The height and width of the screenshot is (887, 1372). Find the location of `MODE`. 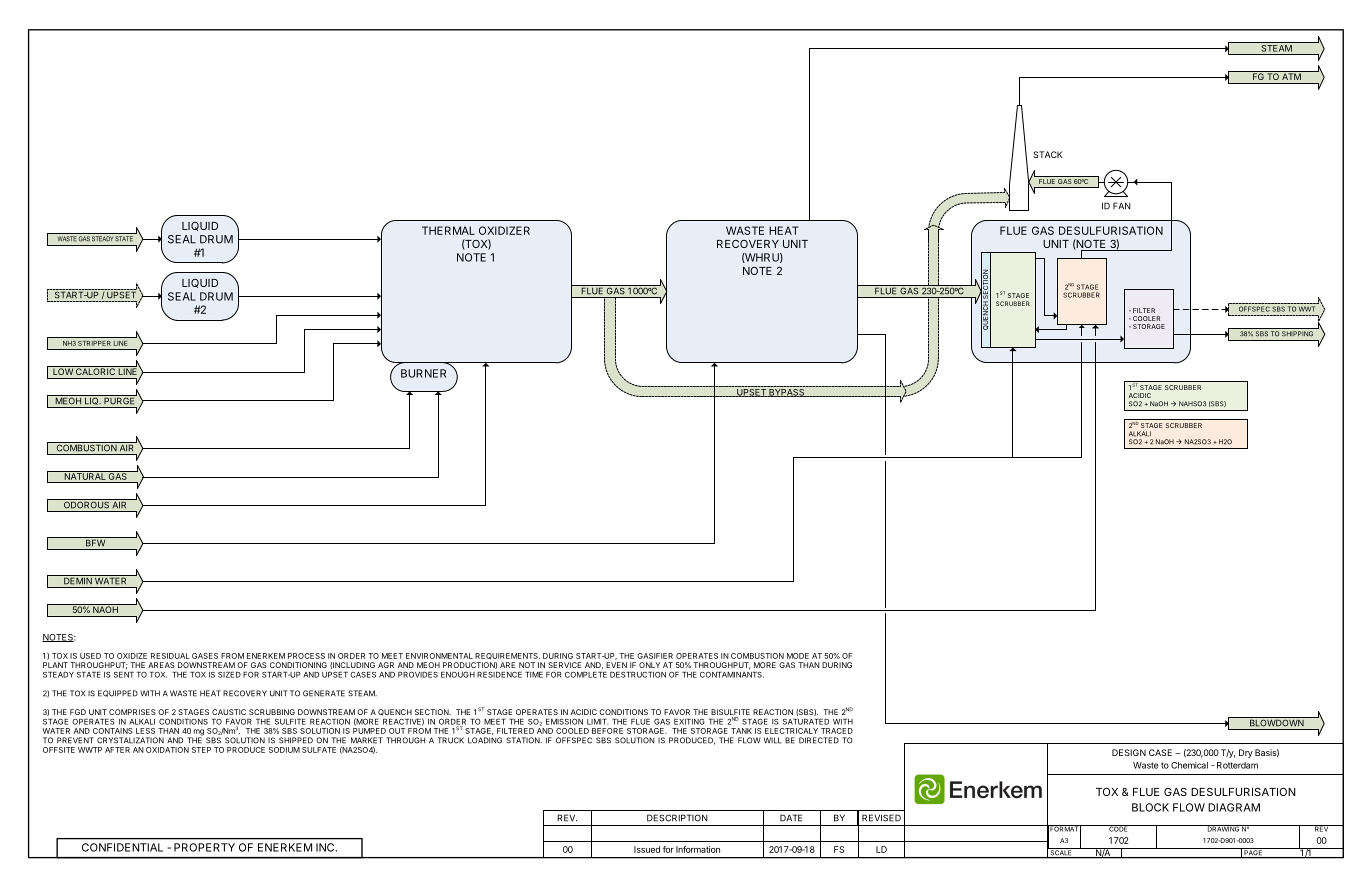

MODE is located at coordinates (798, 656).
